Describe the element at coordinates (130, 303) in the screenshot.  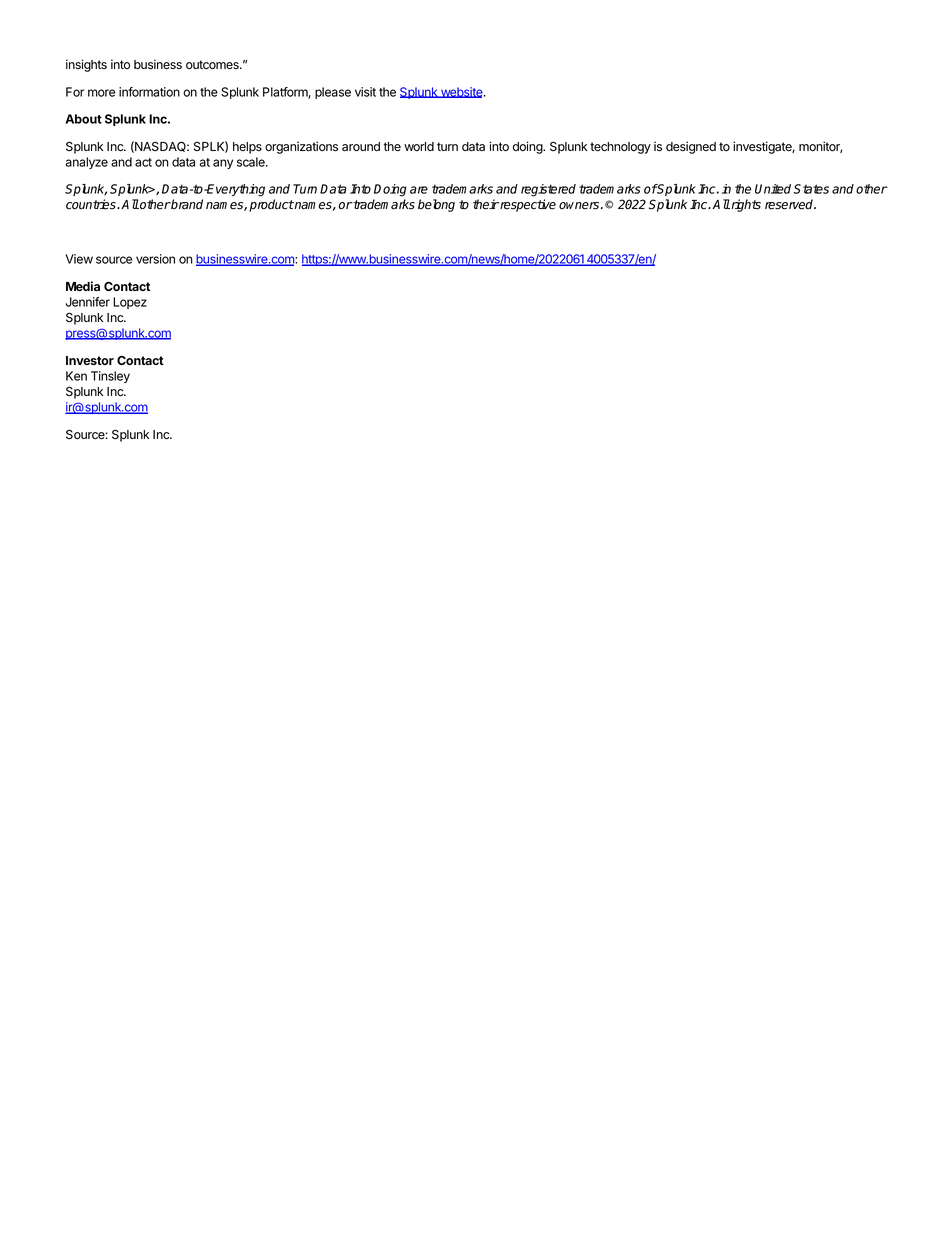
I see `Lopez` at that location.
